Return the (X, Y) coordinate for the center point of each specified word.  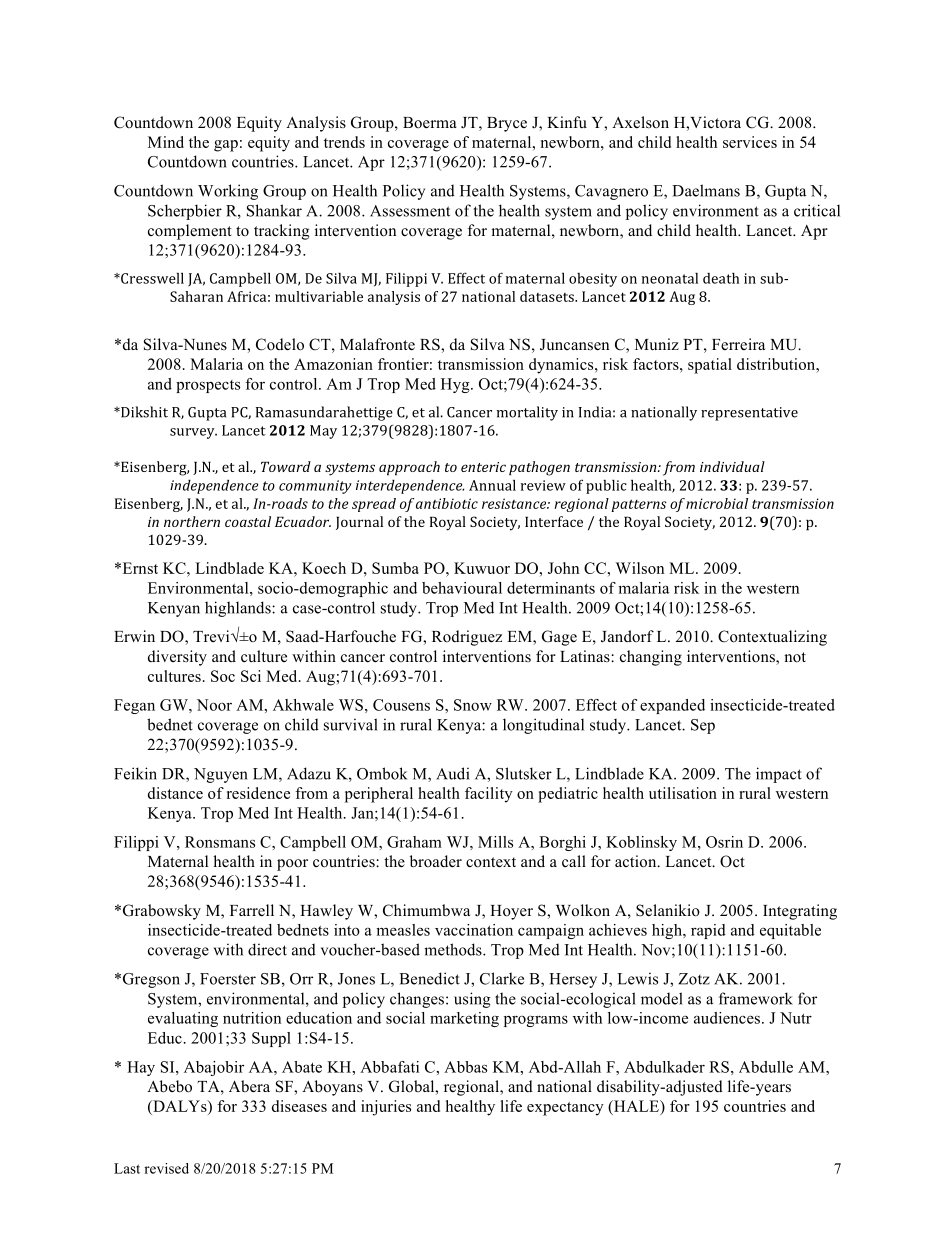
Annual (492, 485)
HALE (636, 1106)
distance (175, 793)
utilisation (683, 793)
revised (166, 1168)
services (750, 142)
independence (214, 487)
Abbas (465, 1067)
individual (732, 466)
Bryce (507, 124)
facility (489, 795)
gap (226, 146)
